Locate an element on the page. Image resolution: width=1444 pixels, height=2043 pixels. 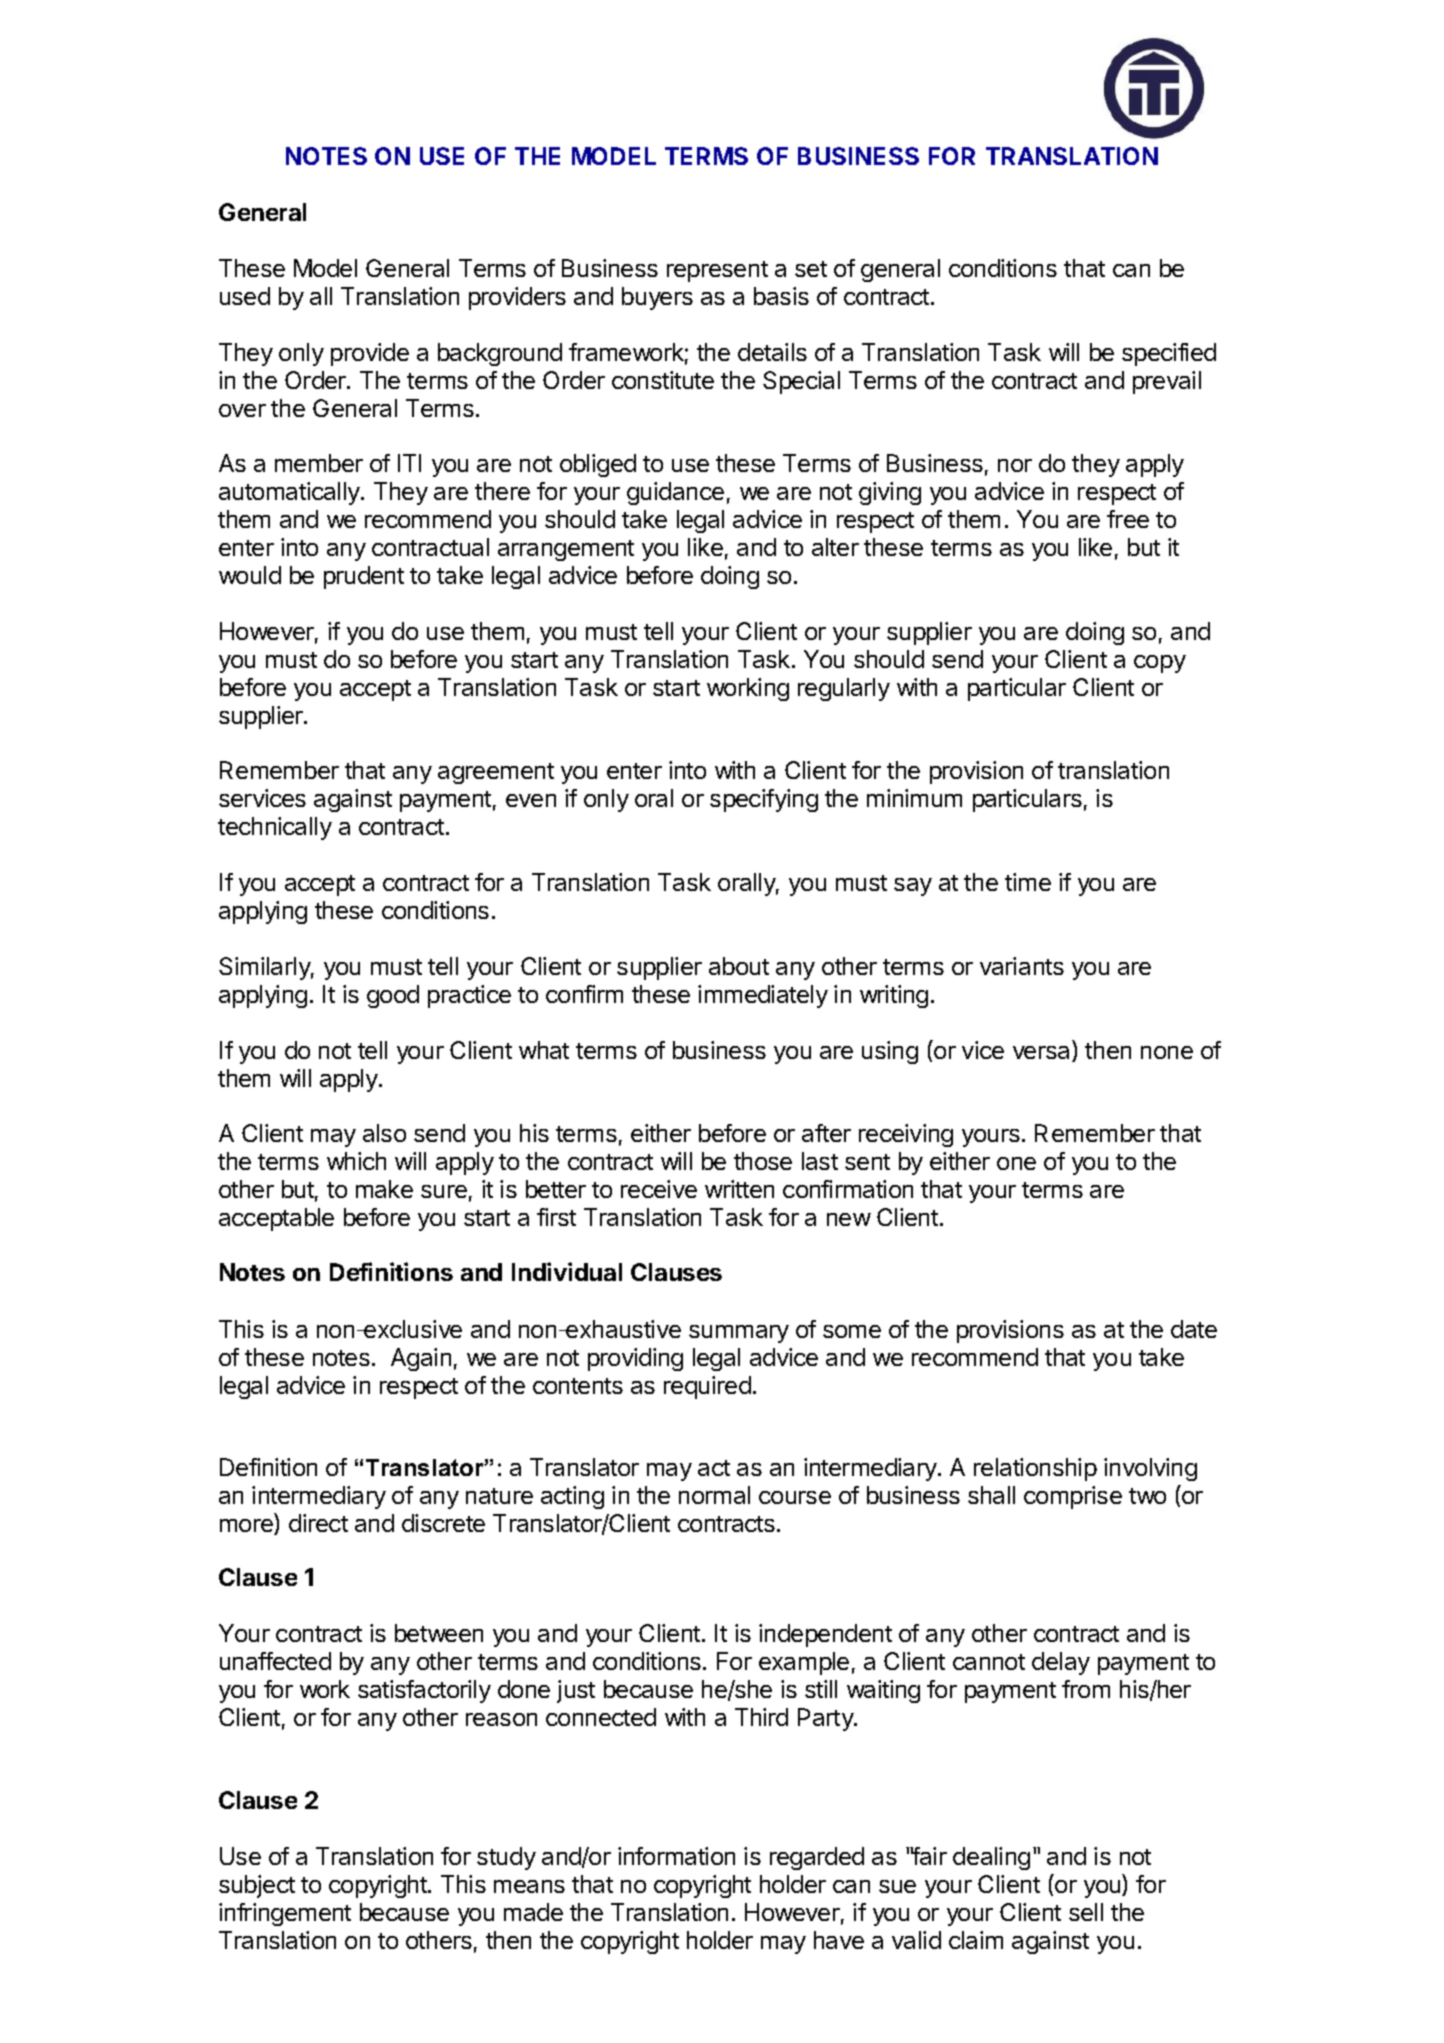
also is located at coordinates (384, 1133).
